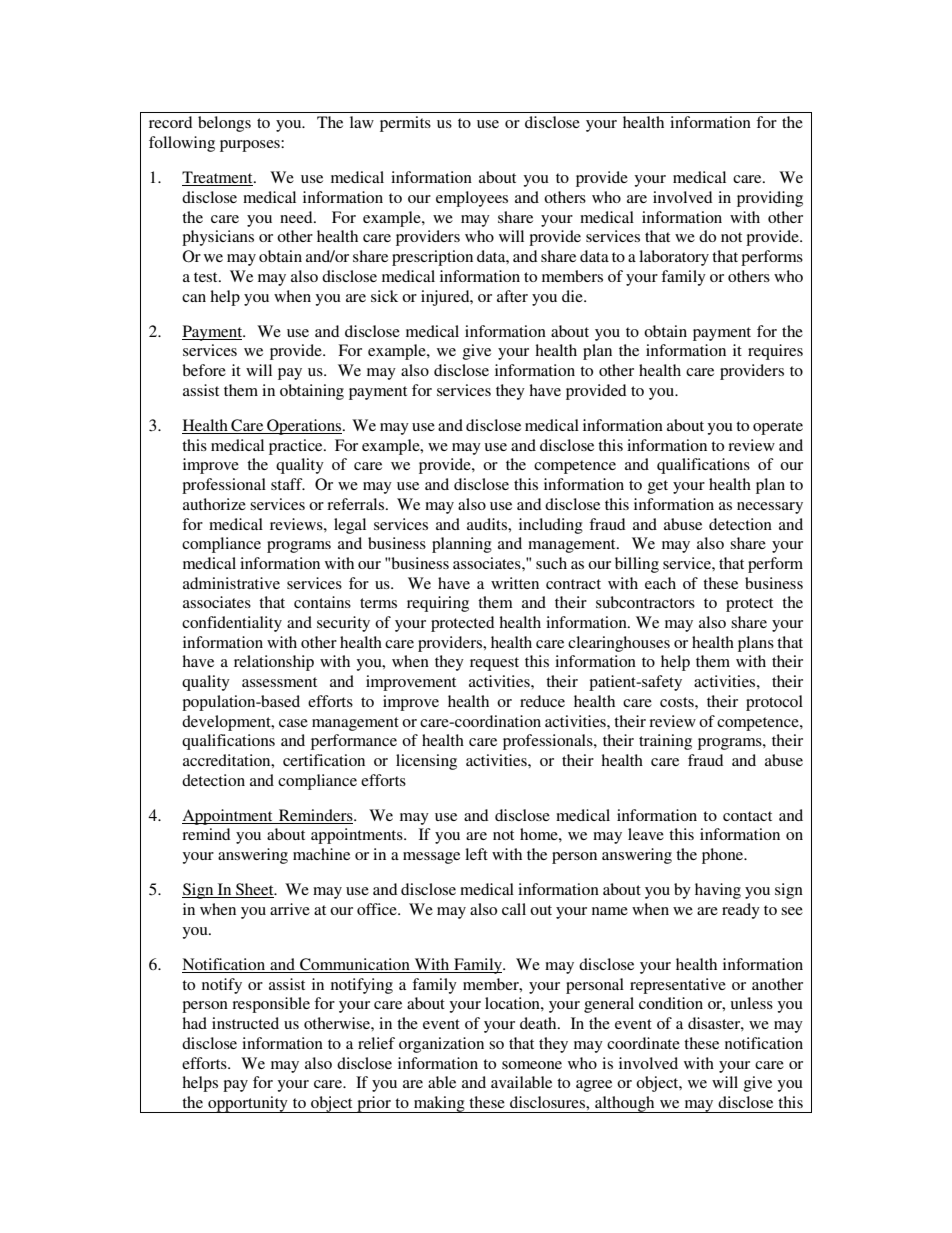  What do you see at coordinates (251, 146) in the screenshot?
I see `purposes` at bounding box center [251, 146].
